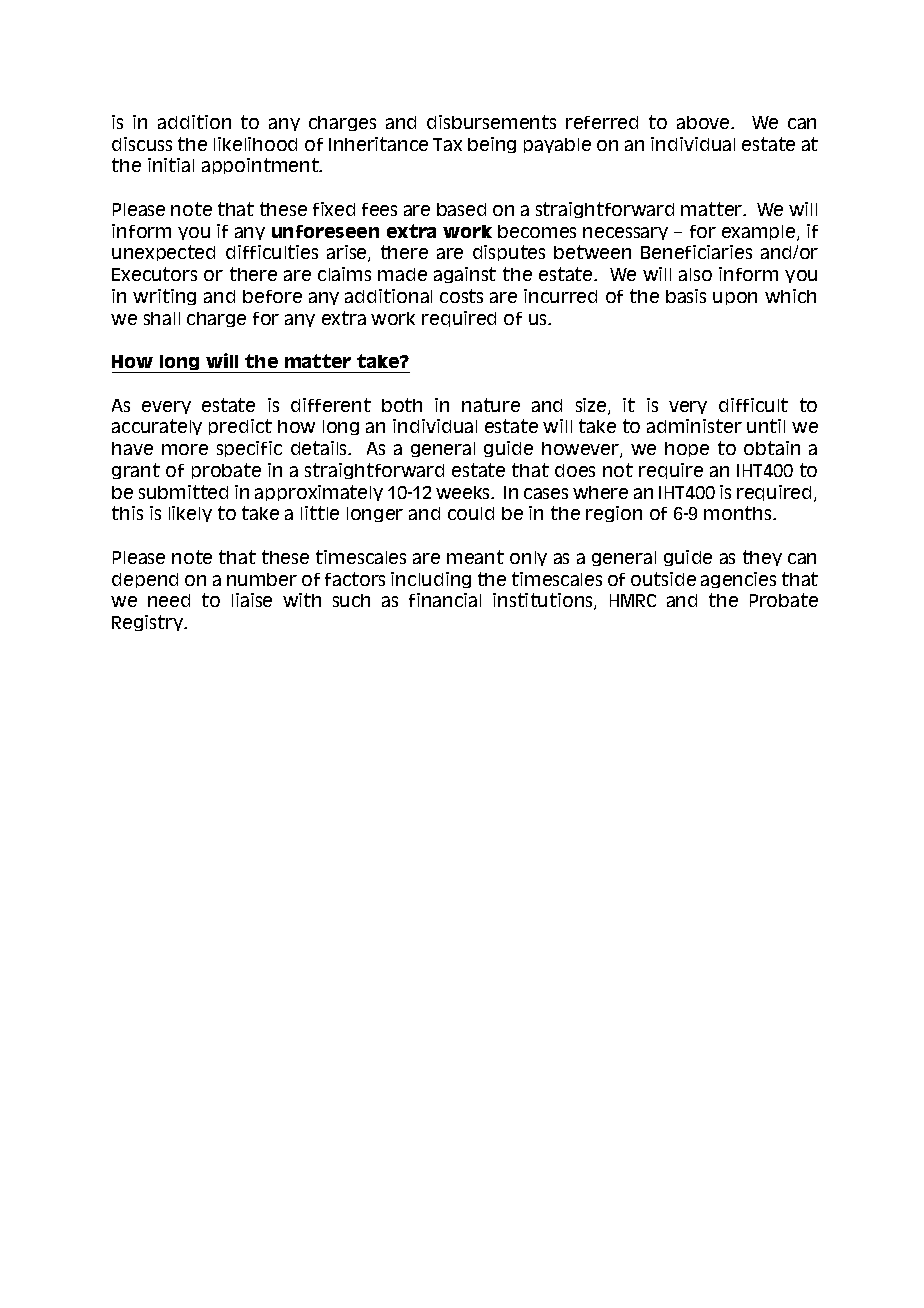  I want to click on financial, so click(445, 600).
